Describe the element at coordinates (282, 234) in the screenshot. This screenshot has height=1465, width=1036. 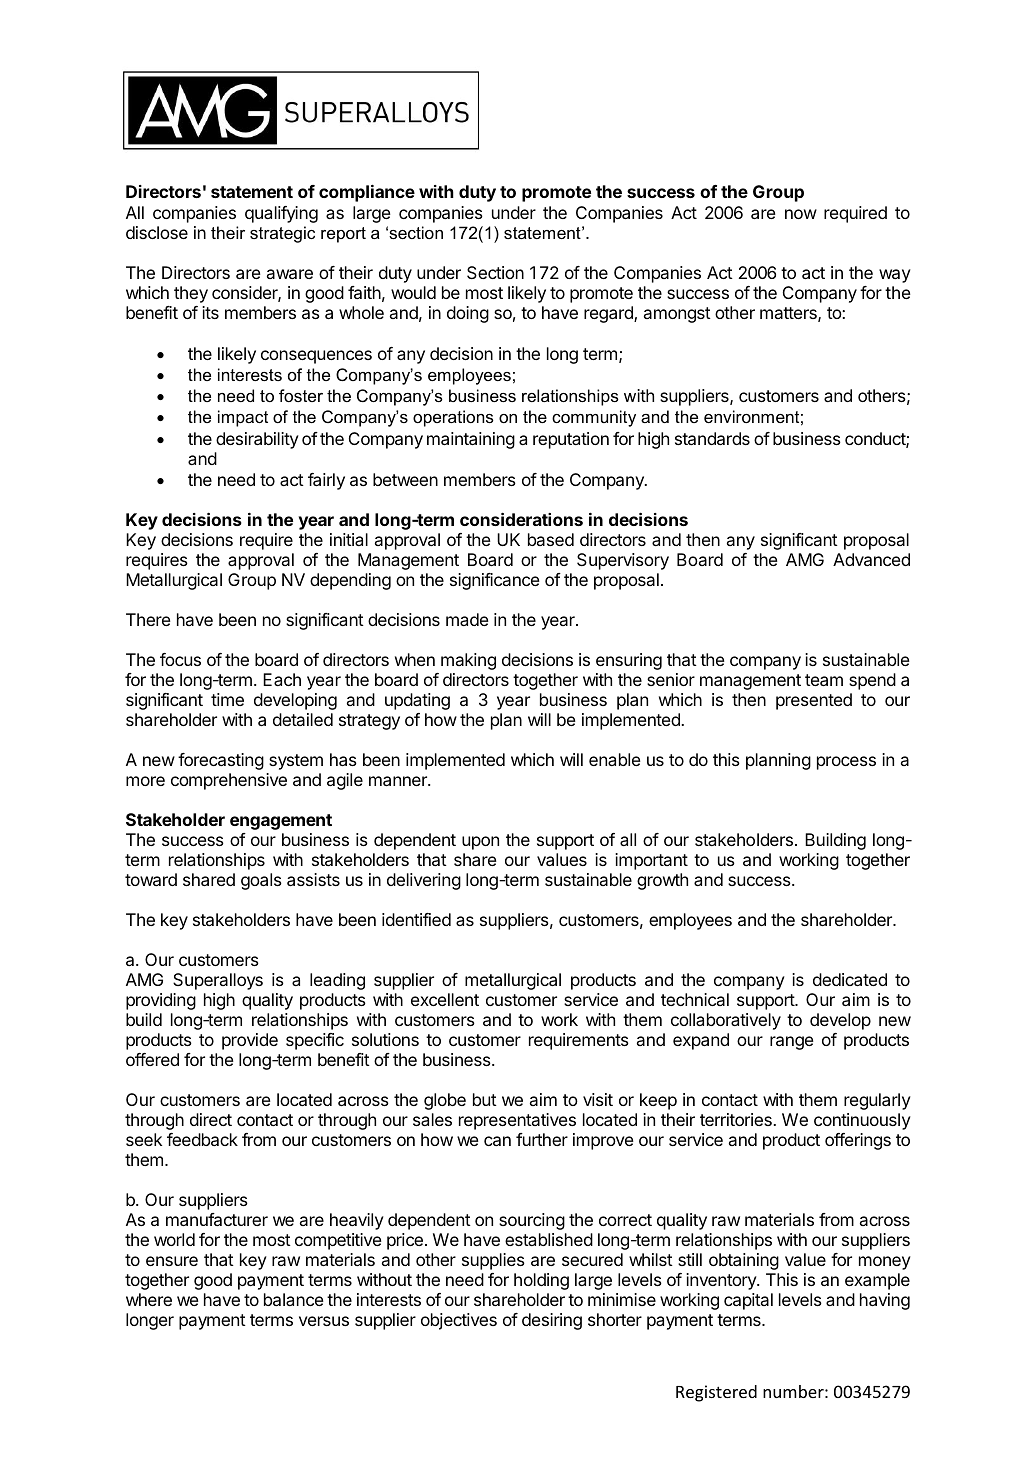
I see `strategic` at that location.
